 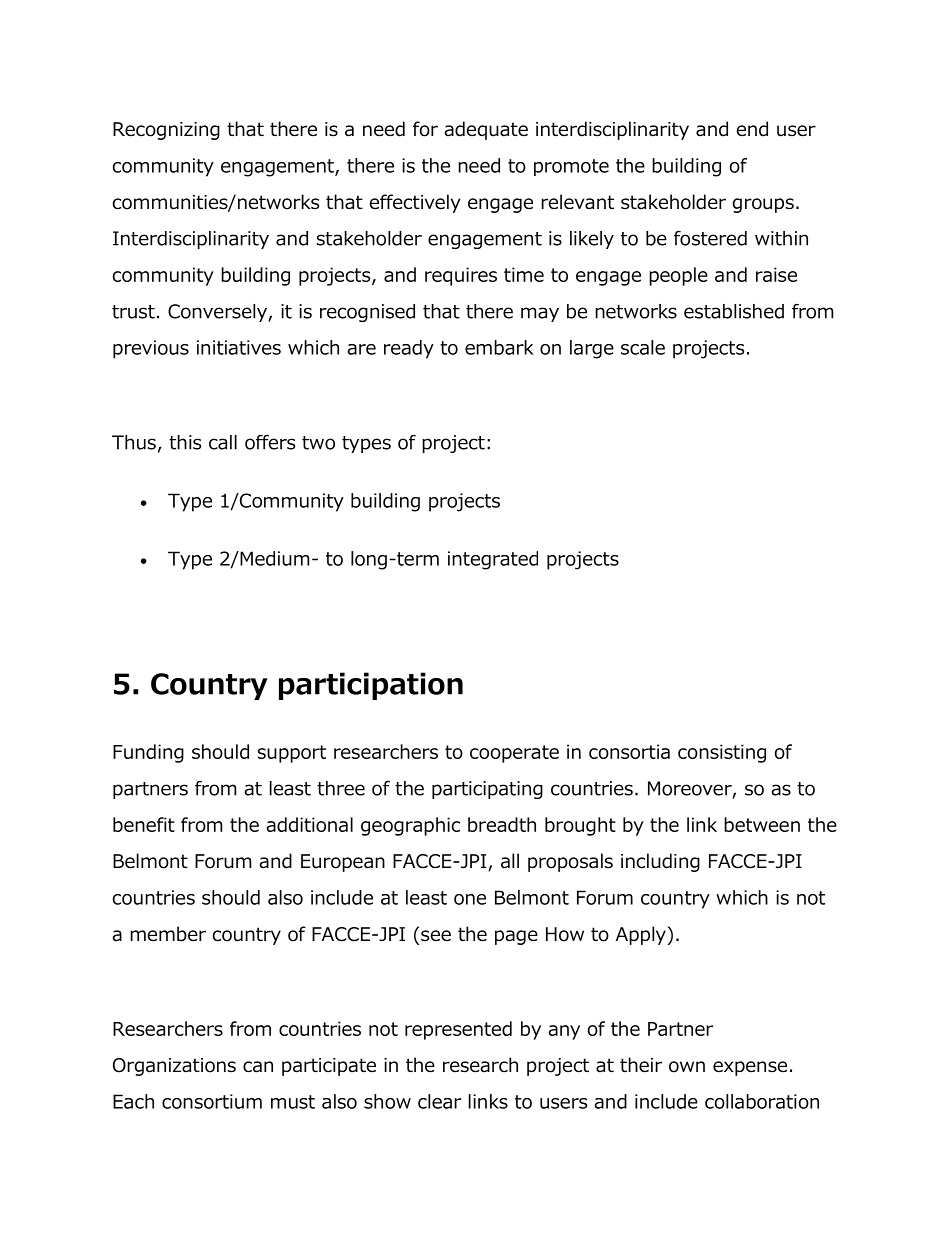 I want to click on scale, so click(x=643, y=347).
